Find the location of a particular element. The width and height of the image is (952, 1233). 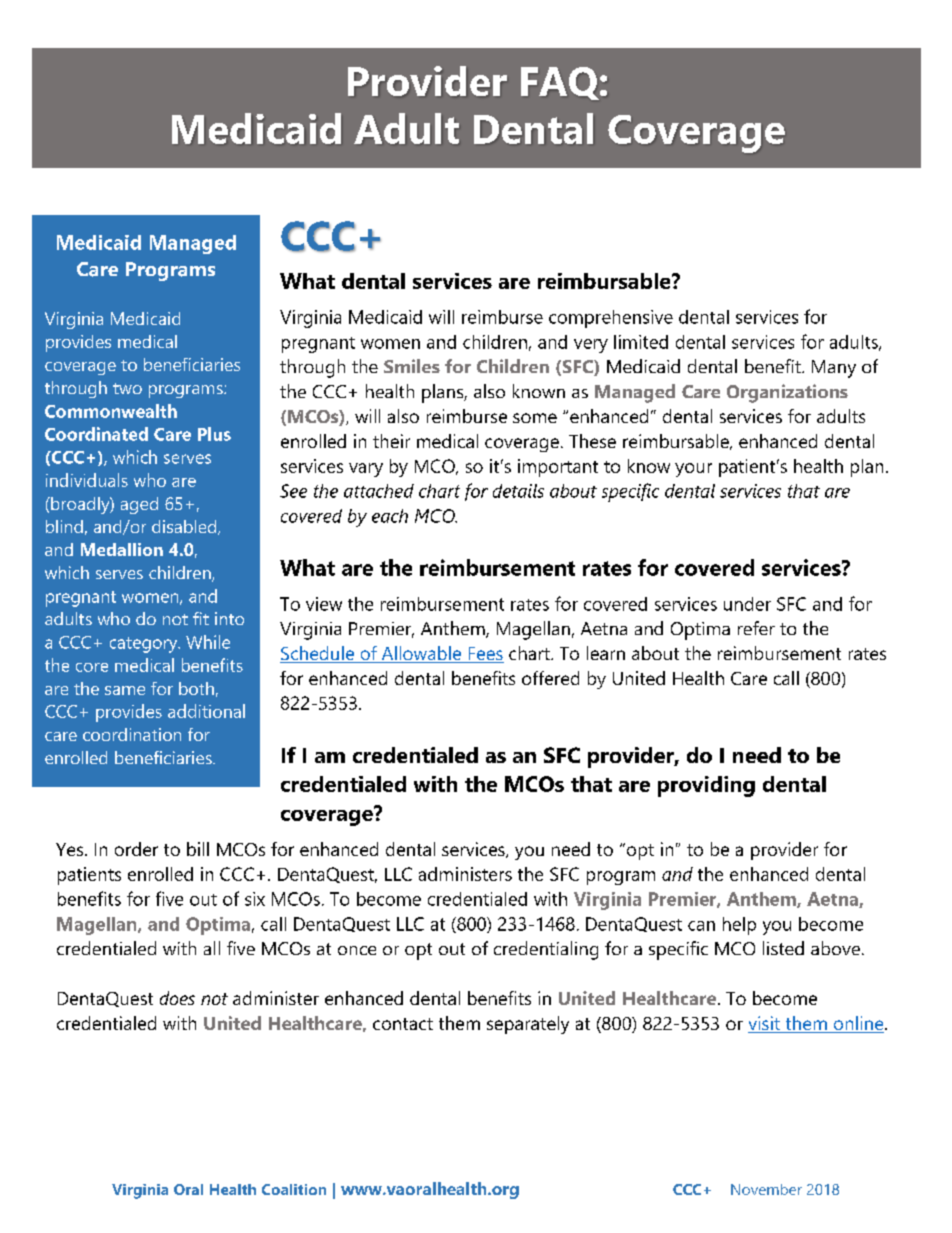

Smiles is located at coordinates (412, 366).
